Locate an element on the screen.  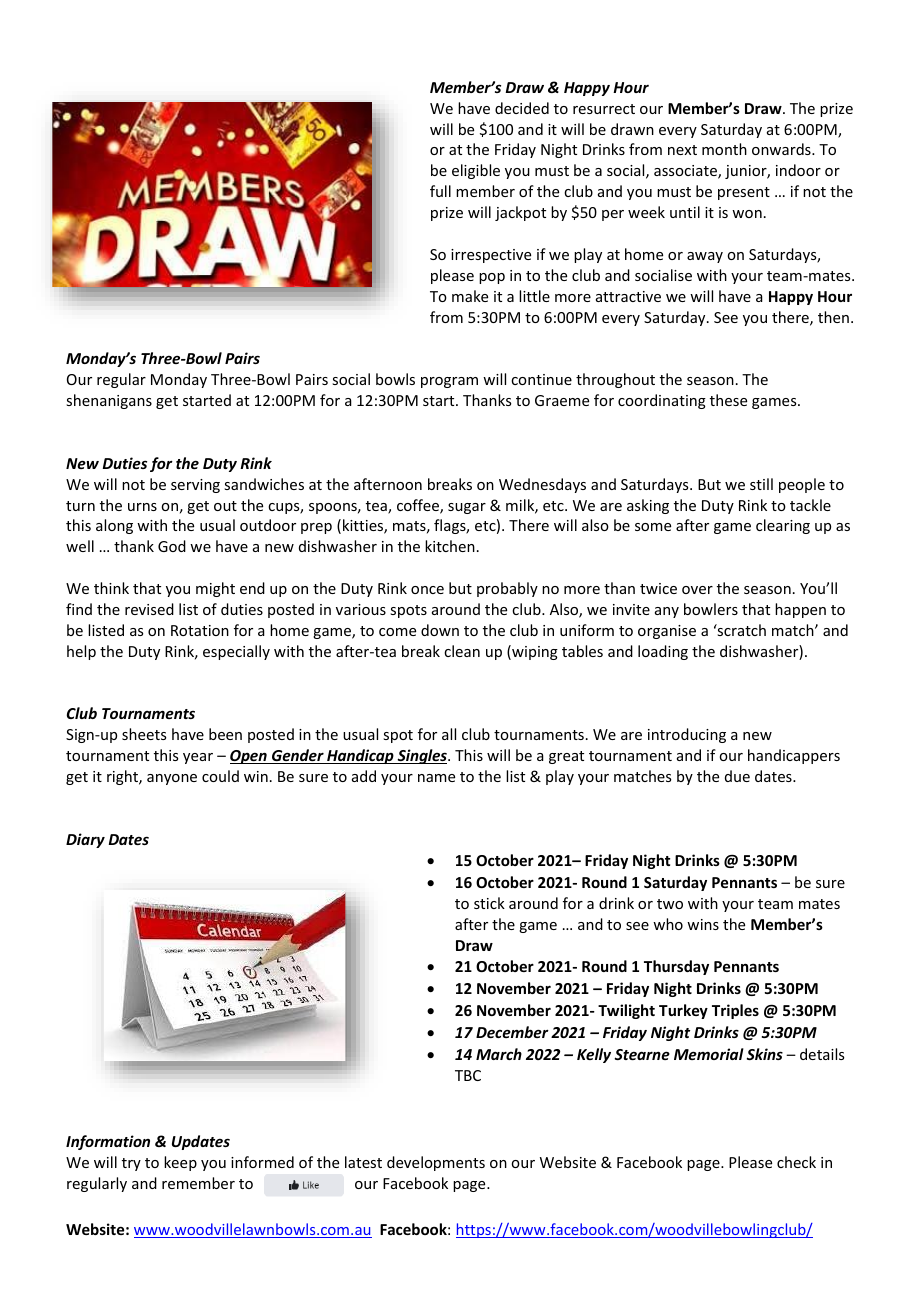
eligible is located at coordinates (476, 171).
